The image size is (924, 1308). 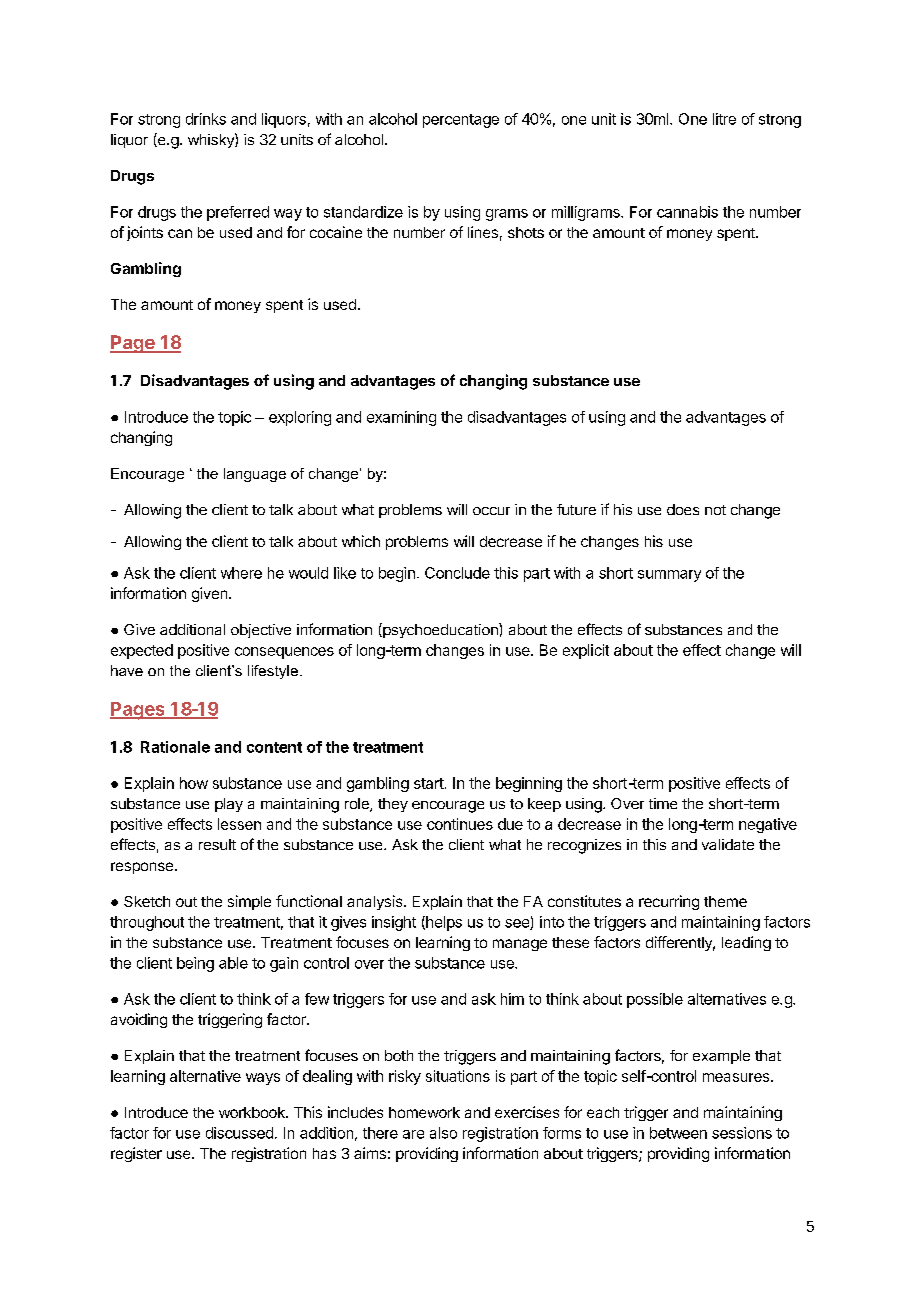 What do you see at coordinates (206, 119) in the image?
I see `drinks` at bounding box center [206, 119].
